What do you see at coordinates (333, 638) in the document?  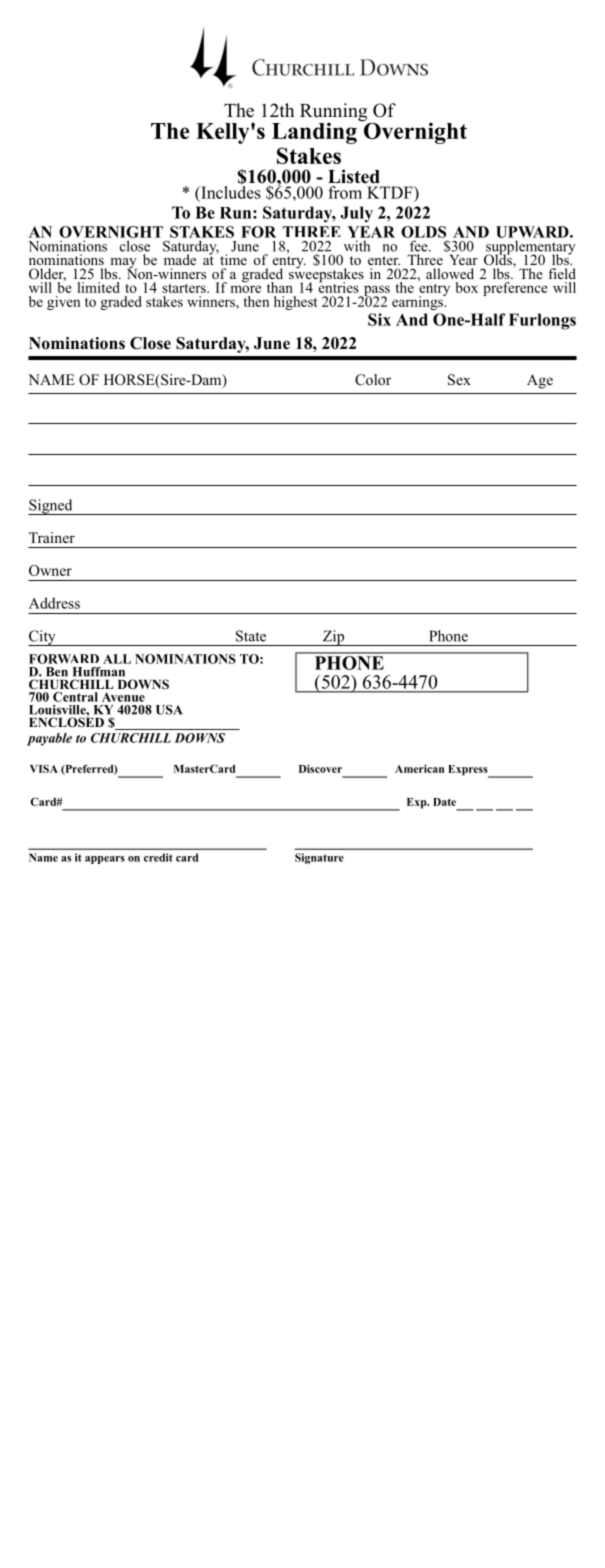 I see `Zip` at bounding box center [333, 638].
